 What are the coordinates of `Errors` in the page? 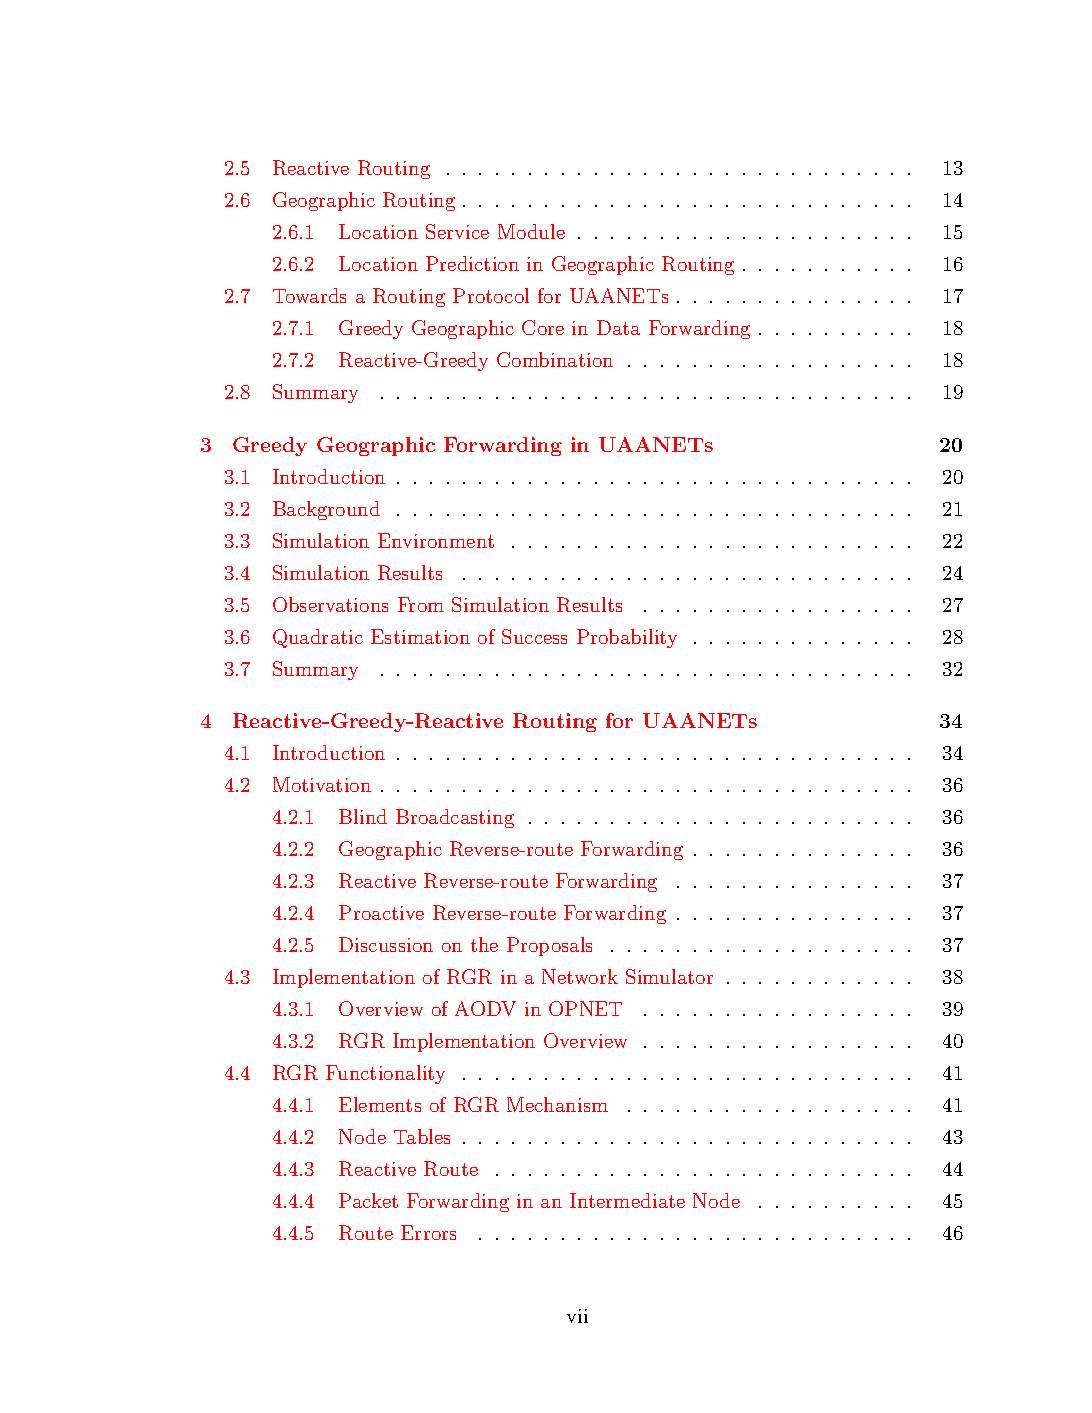 It's located at (428, 1232).
